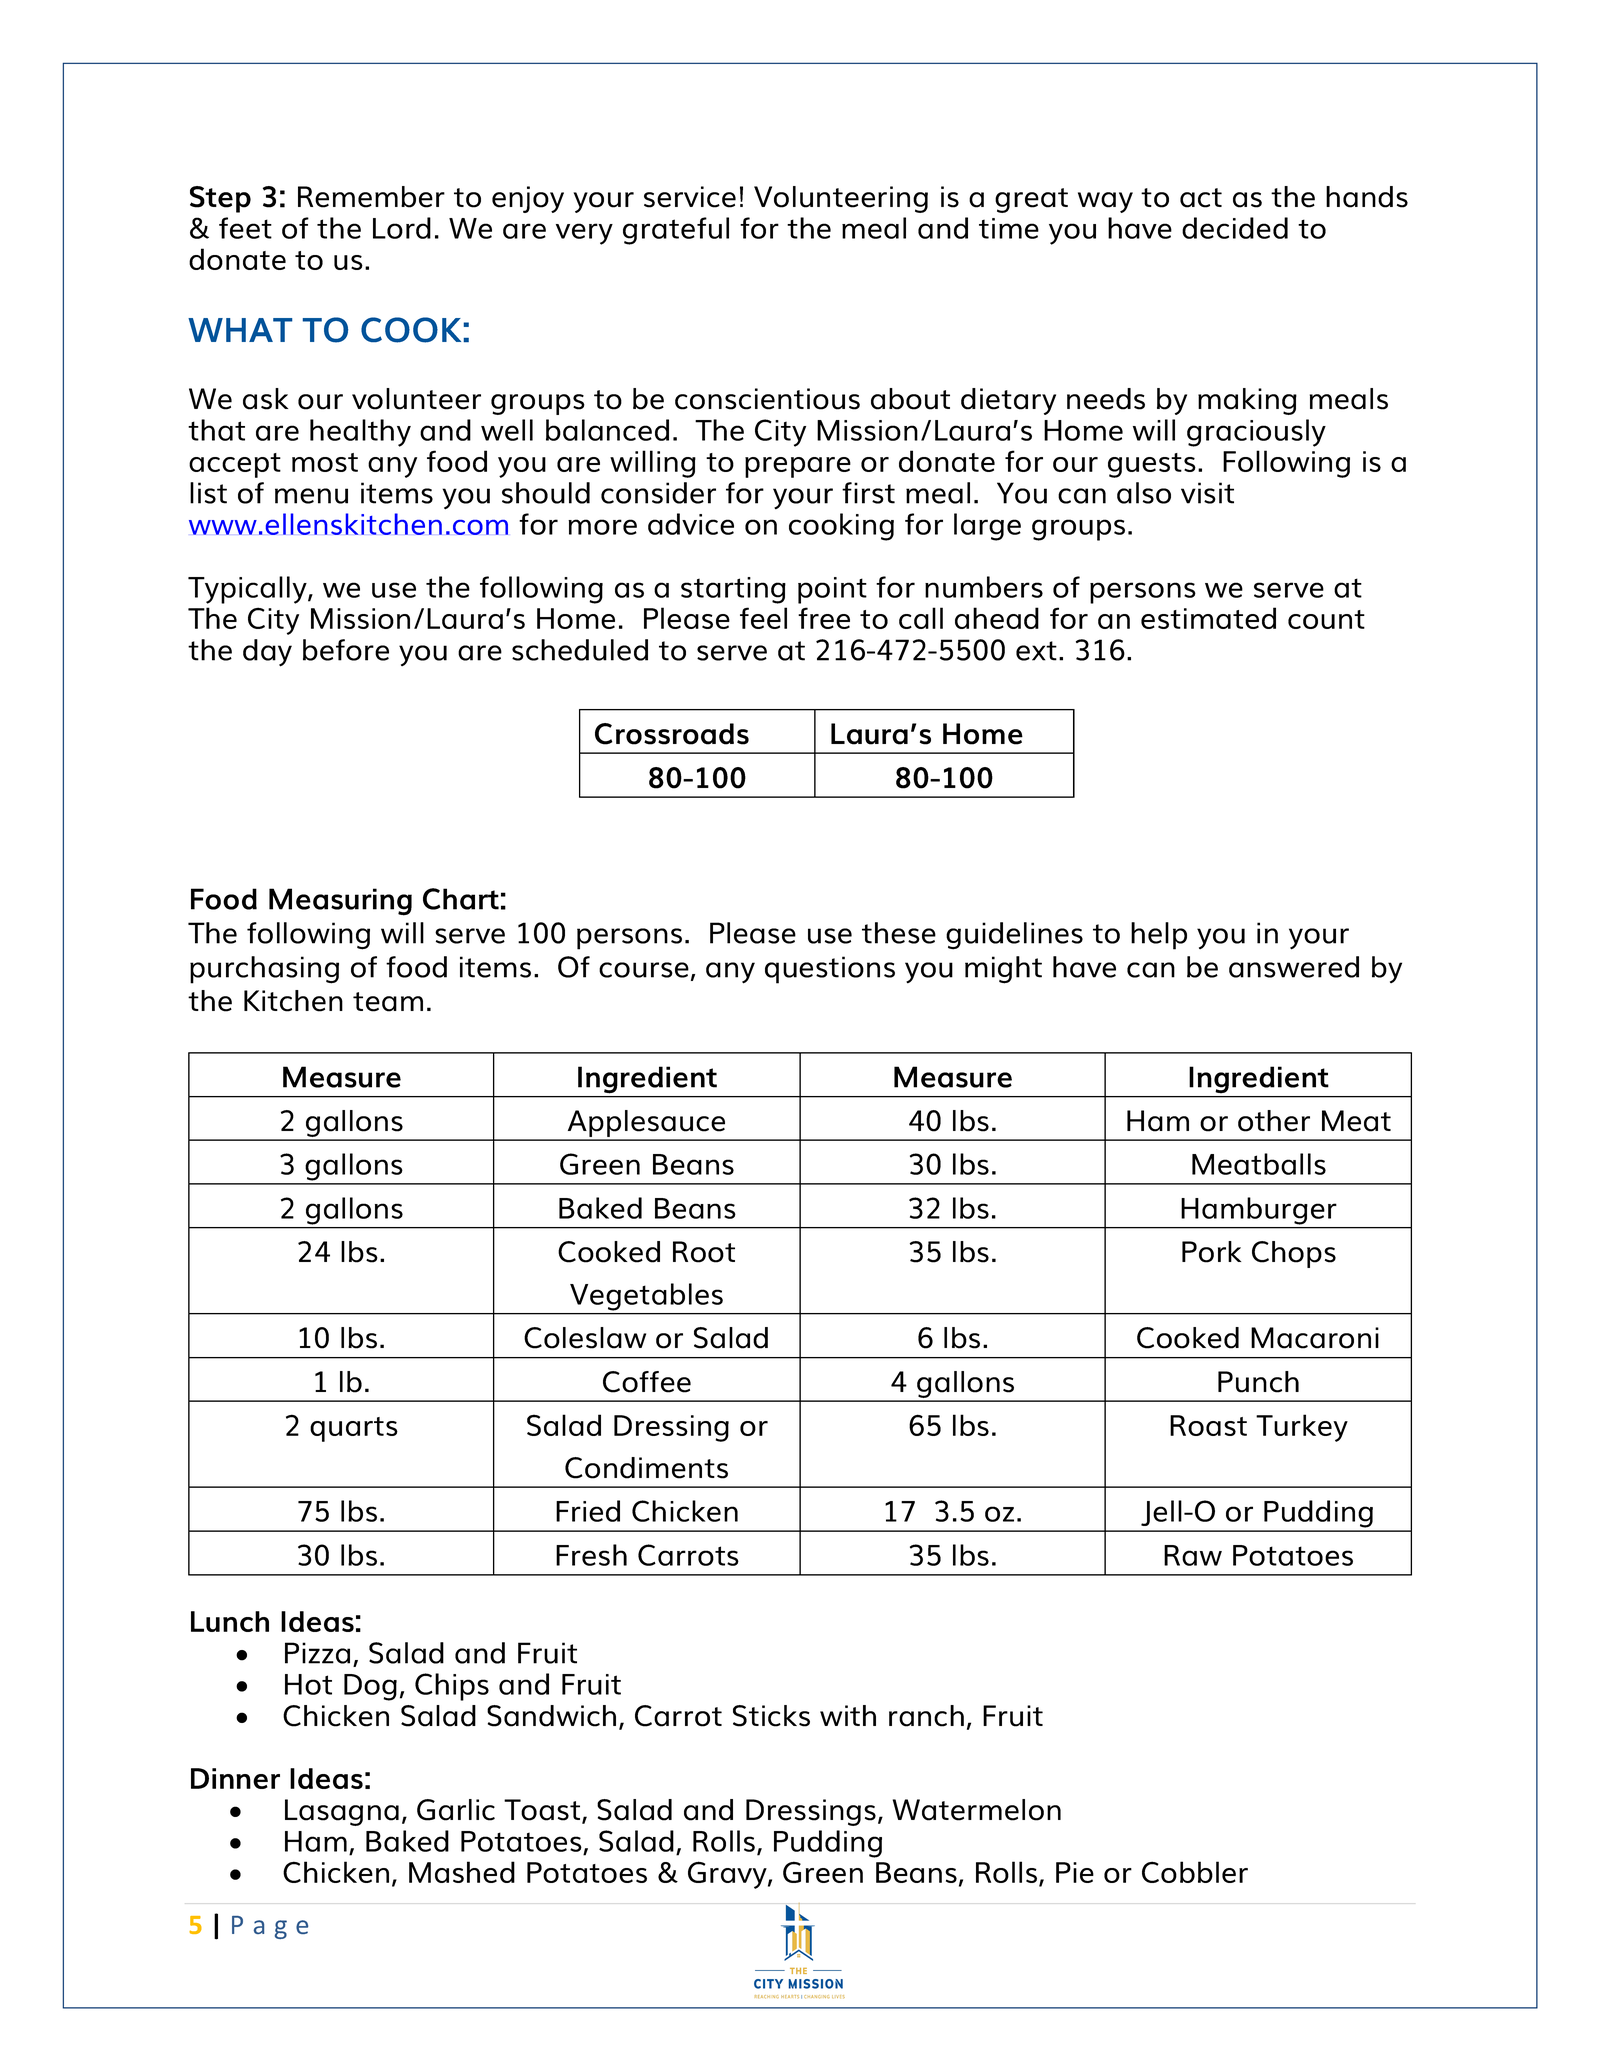  What do you see at coordinates (830, 970) in the screenshot?
I see `questions` at bounding box center [830, 970].
